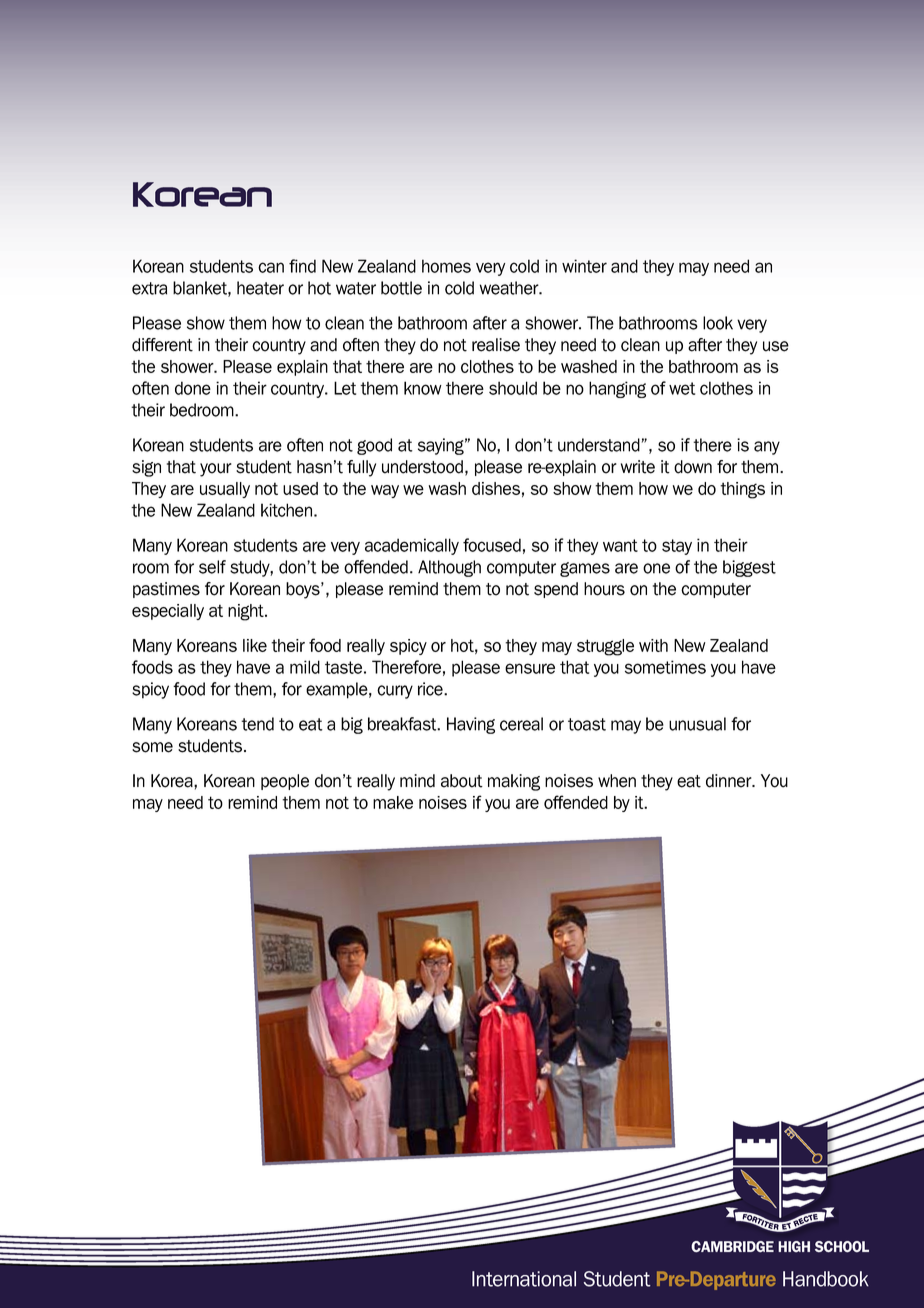 Image resolution: width=924 pixels, height=1308 pixels. What do you see at coordinates (393, 802) in the document?
I see `make` at bounding box center [393, 802].
